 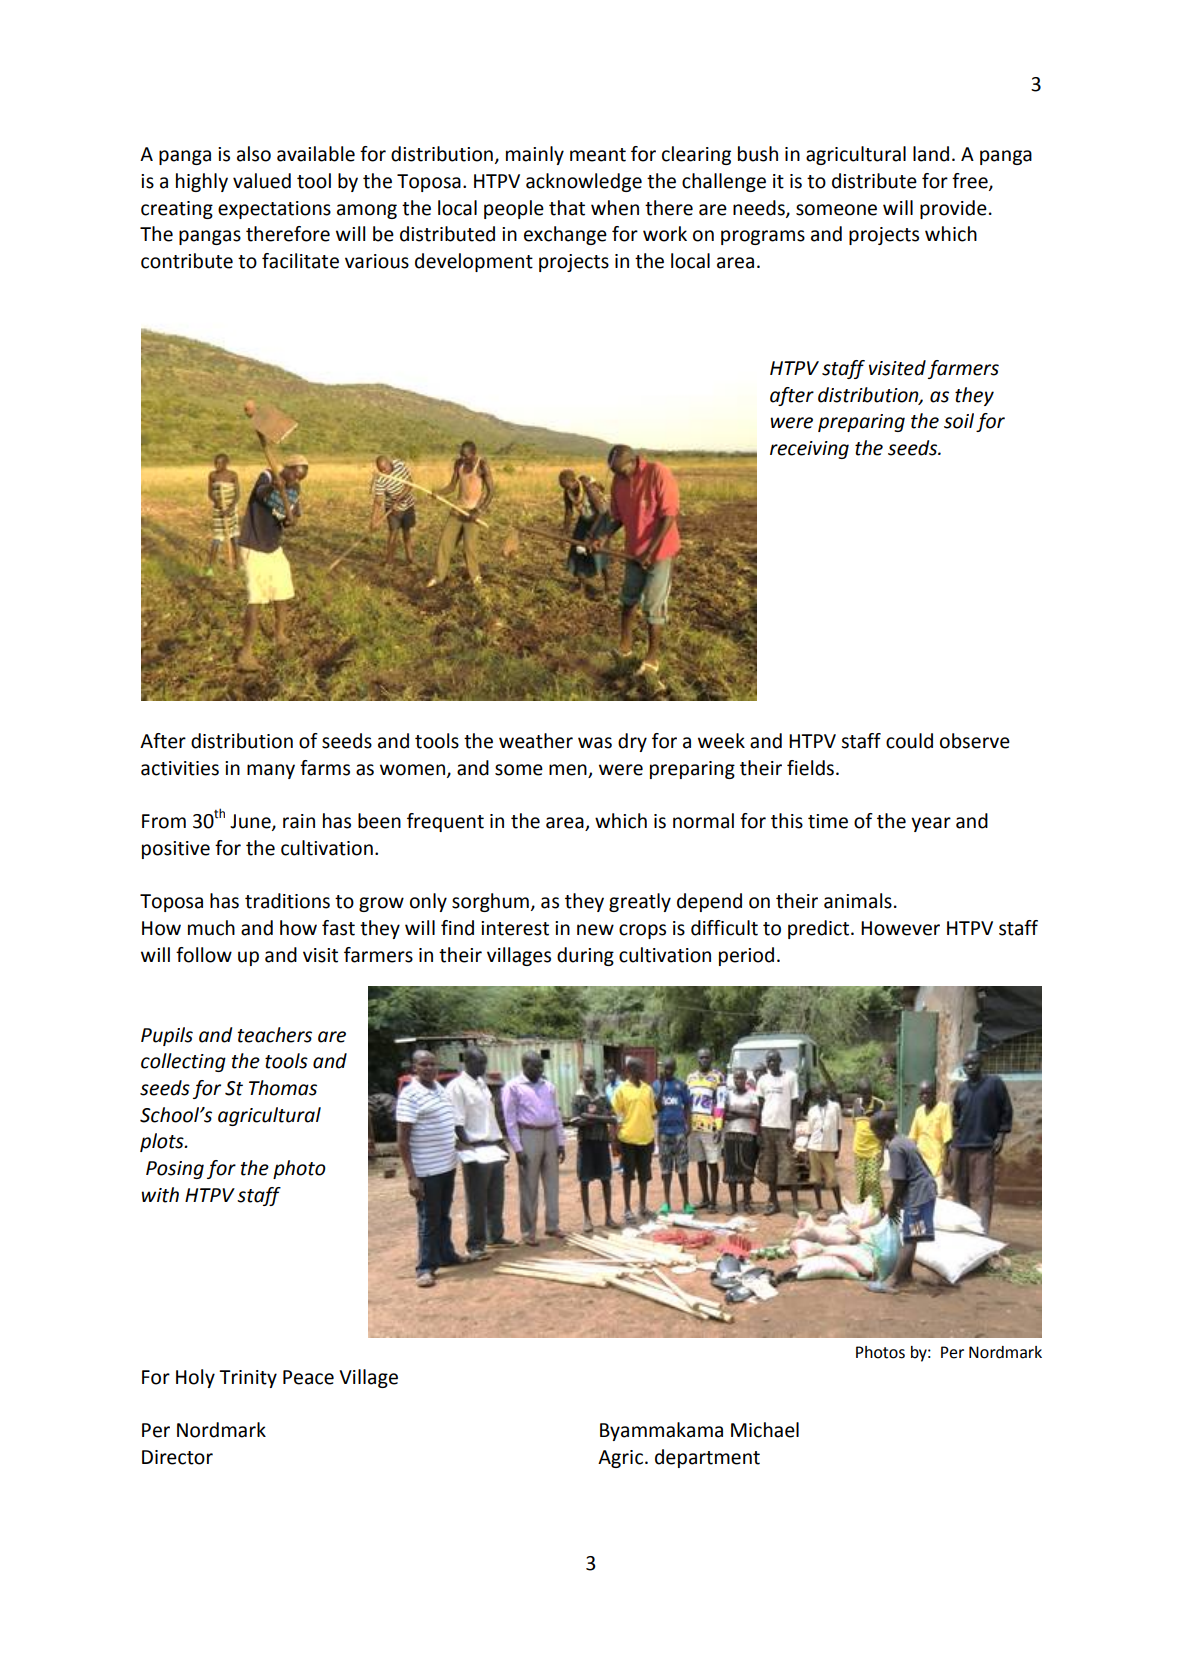 I want to click on Thomas, so click(x=283, y=1088).
